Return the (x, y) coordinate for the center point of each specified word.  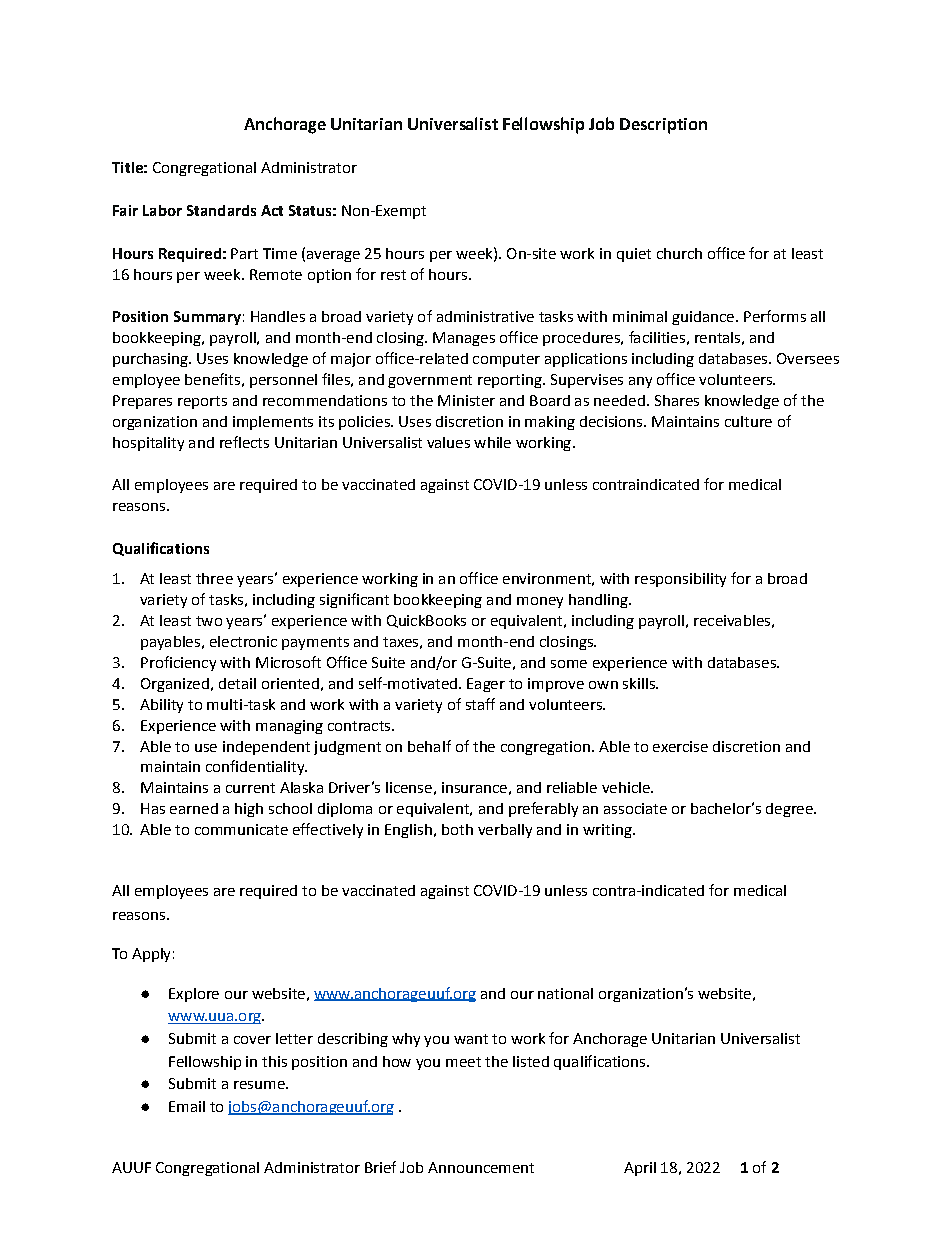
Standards (221, 210)
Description (663, 126)
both (457, 829)
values (448, 442)
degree (790, 810)
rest (393, 275)
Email (187, 1106)
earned (194, 808)
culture (748, 421)
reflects (244, 442)
